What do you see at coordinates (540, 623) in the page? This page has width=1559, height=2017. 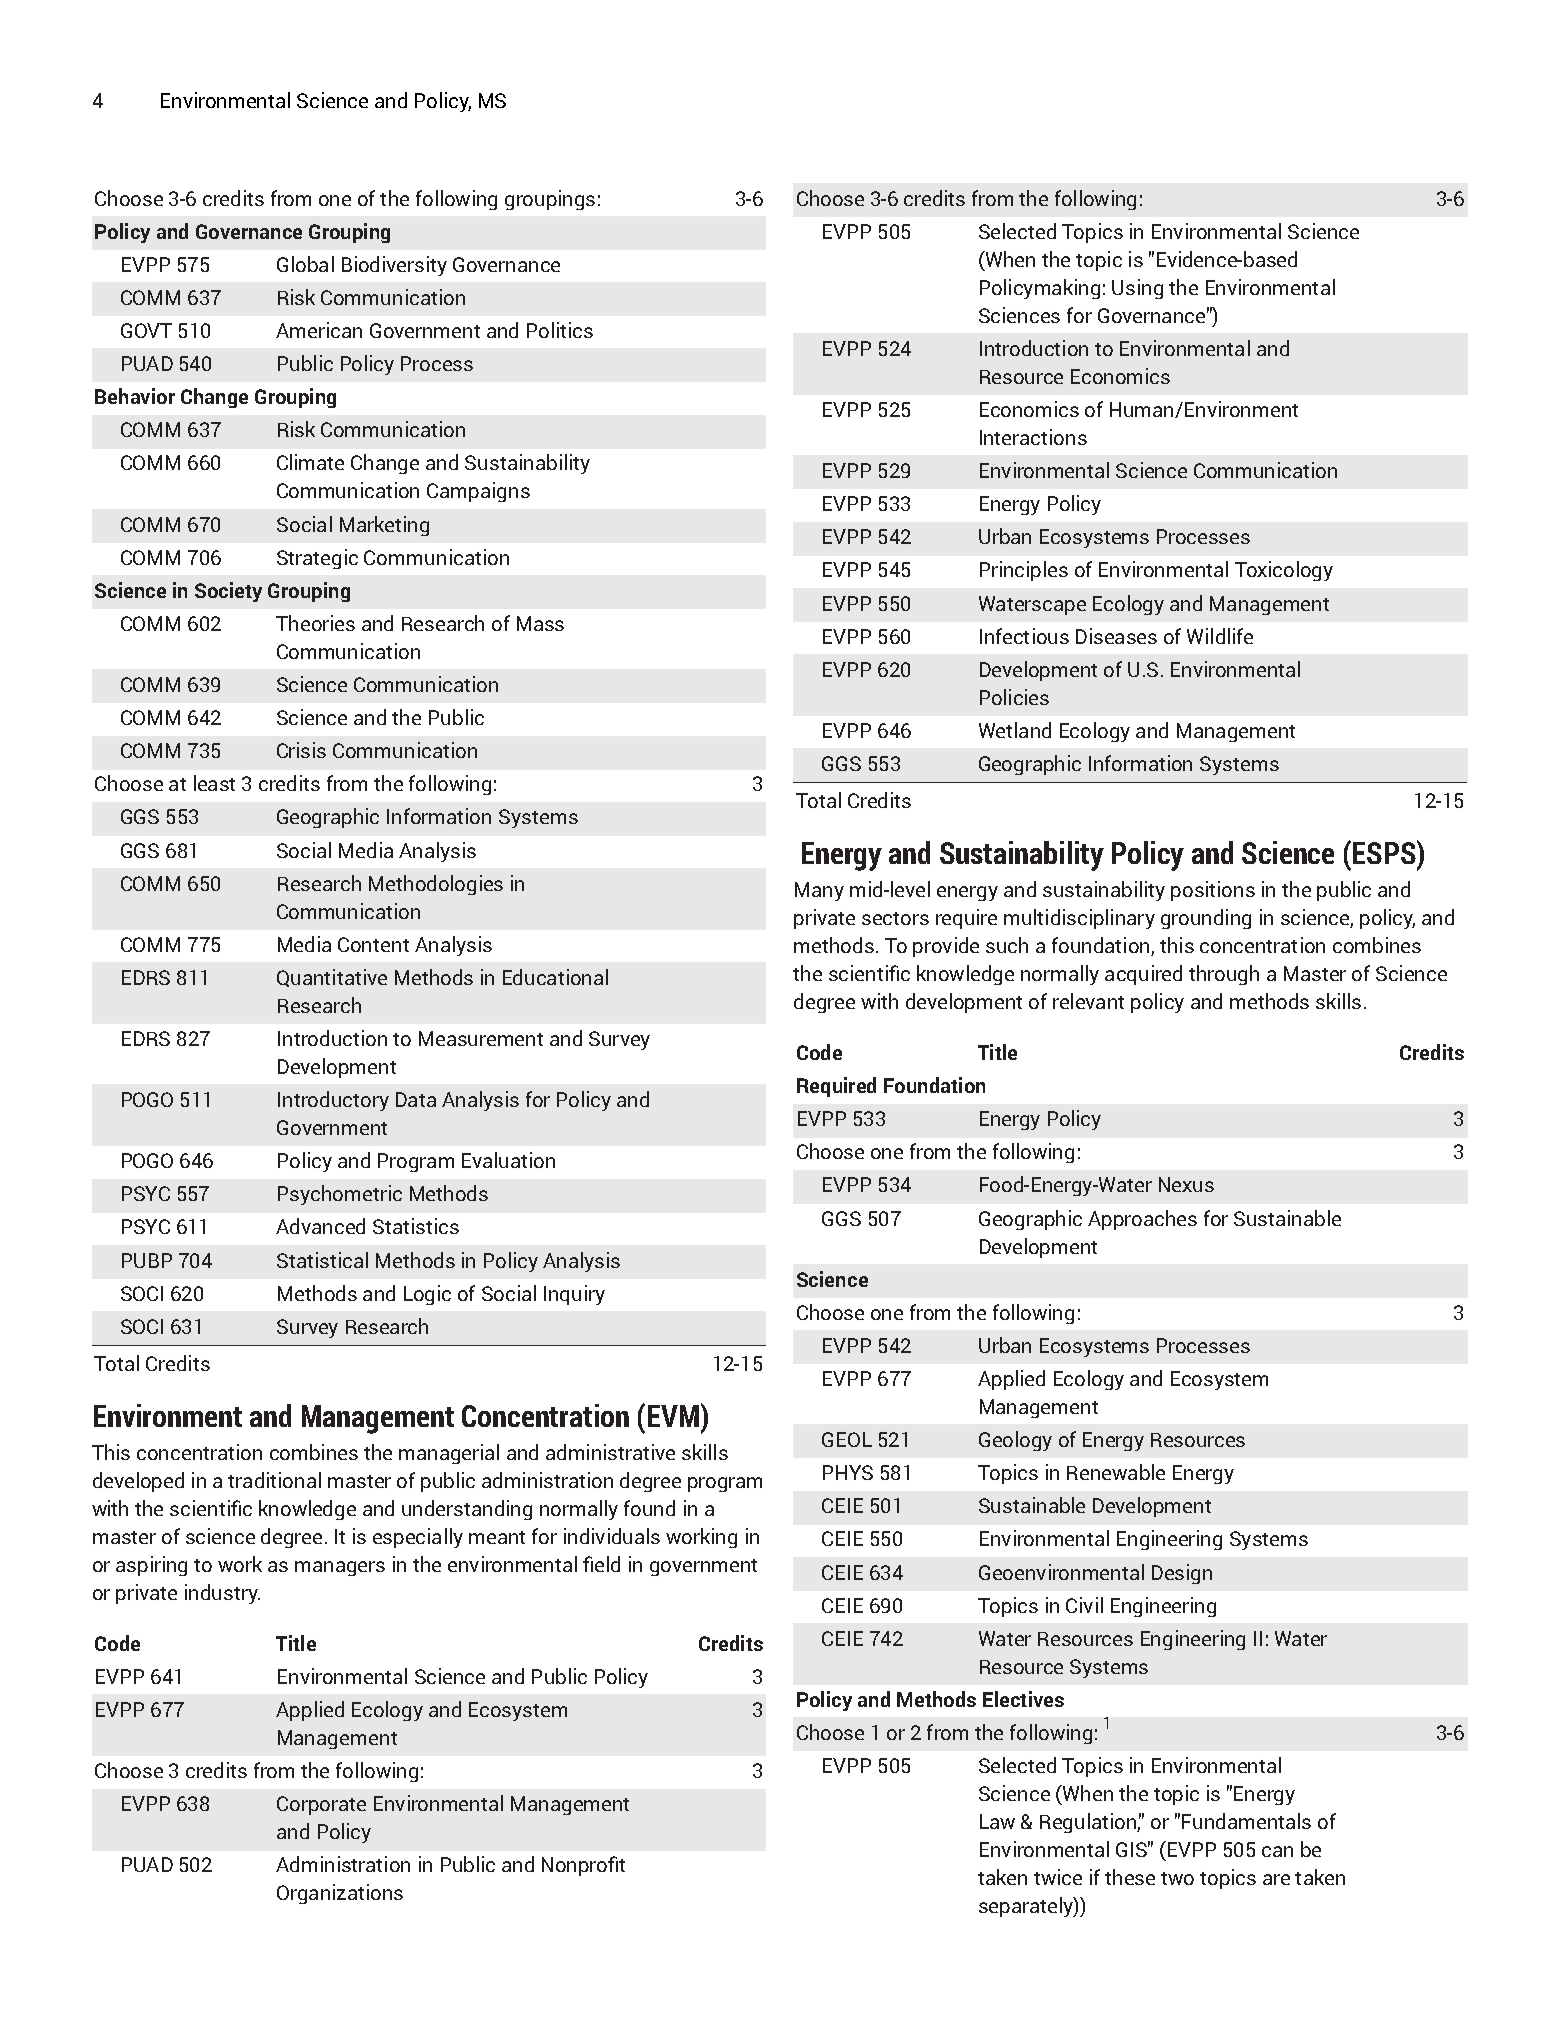 I see `Mass` at bounding box center [540, 623].
